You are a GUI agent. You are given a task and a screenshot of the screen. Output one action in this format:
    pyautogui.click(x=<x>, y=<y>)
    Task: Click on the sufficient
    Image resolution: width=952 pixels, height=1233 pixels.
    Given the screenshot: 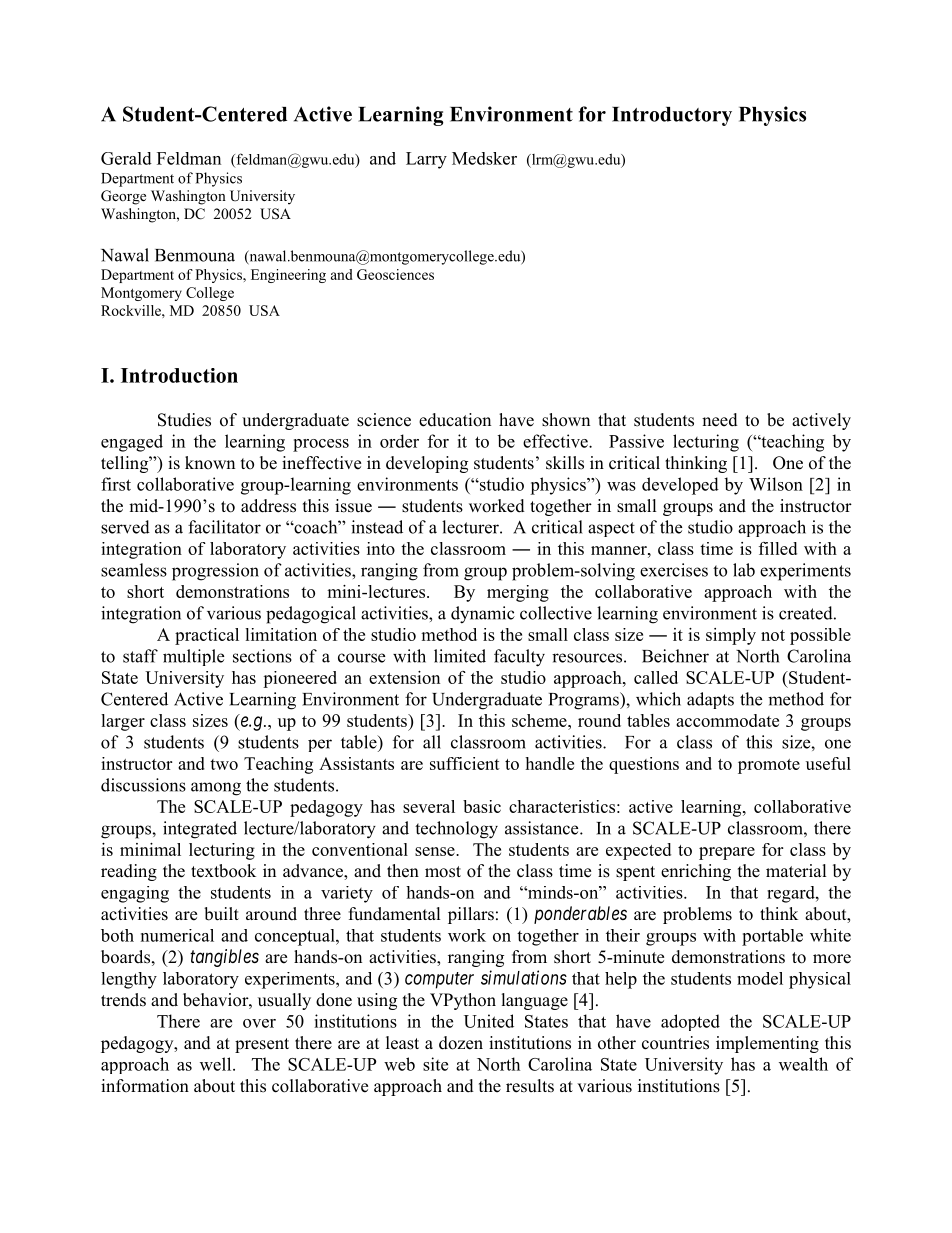 What is the action you would take?
    pyautogui.click(x=465, y=763)
